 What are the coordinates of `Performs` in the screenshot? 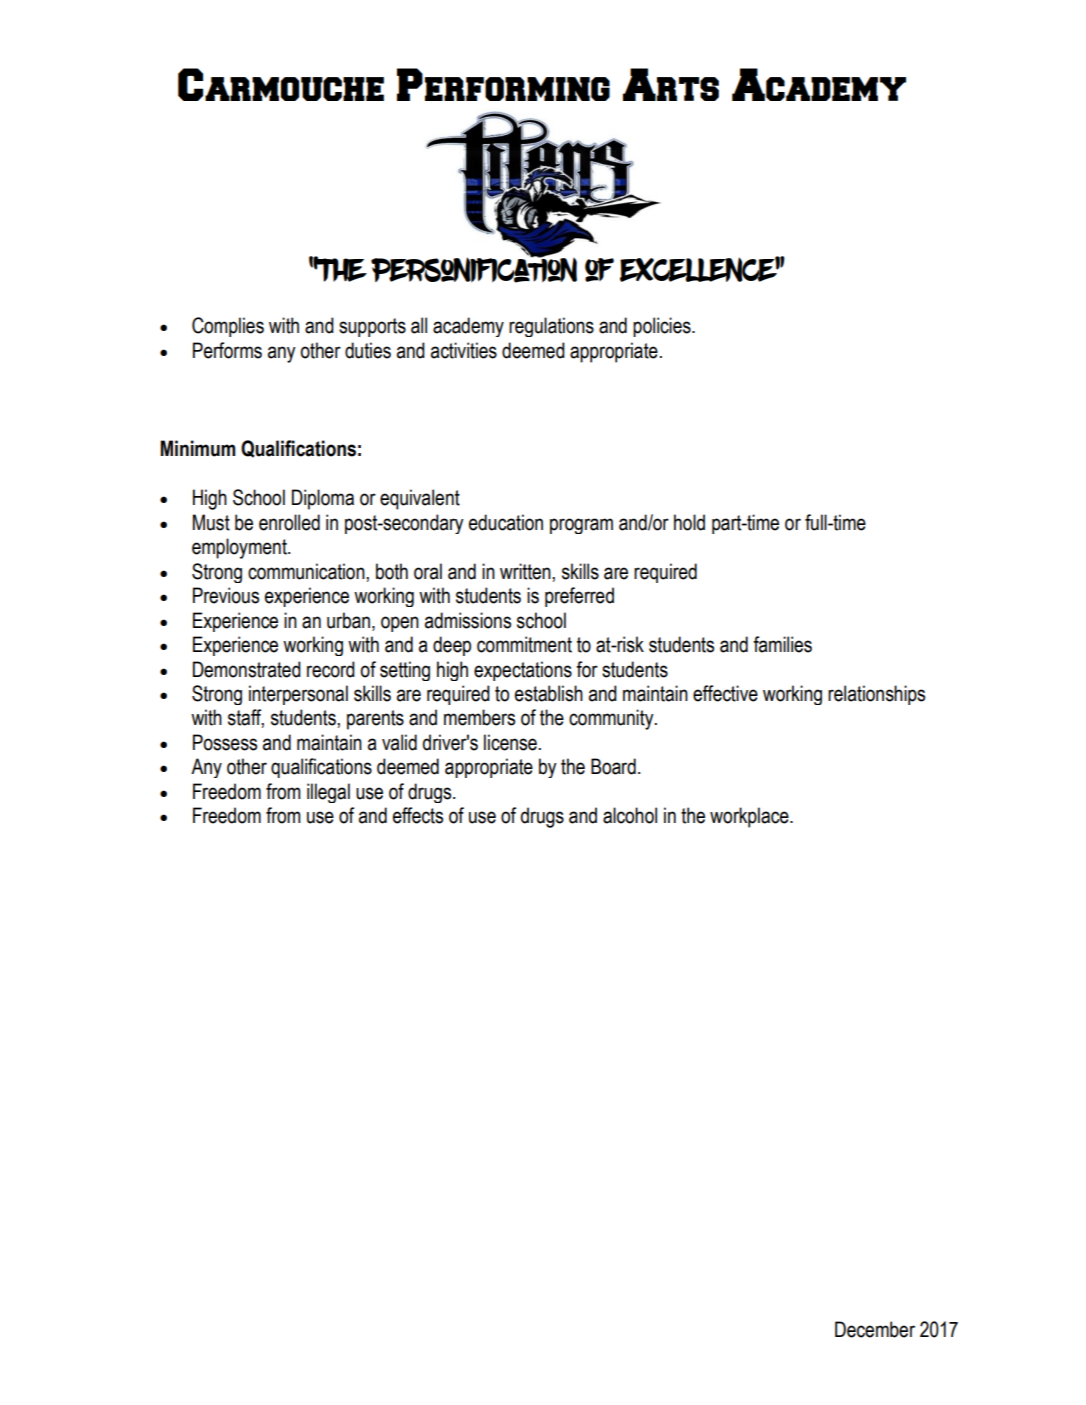 It's located at (227, 350).
